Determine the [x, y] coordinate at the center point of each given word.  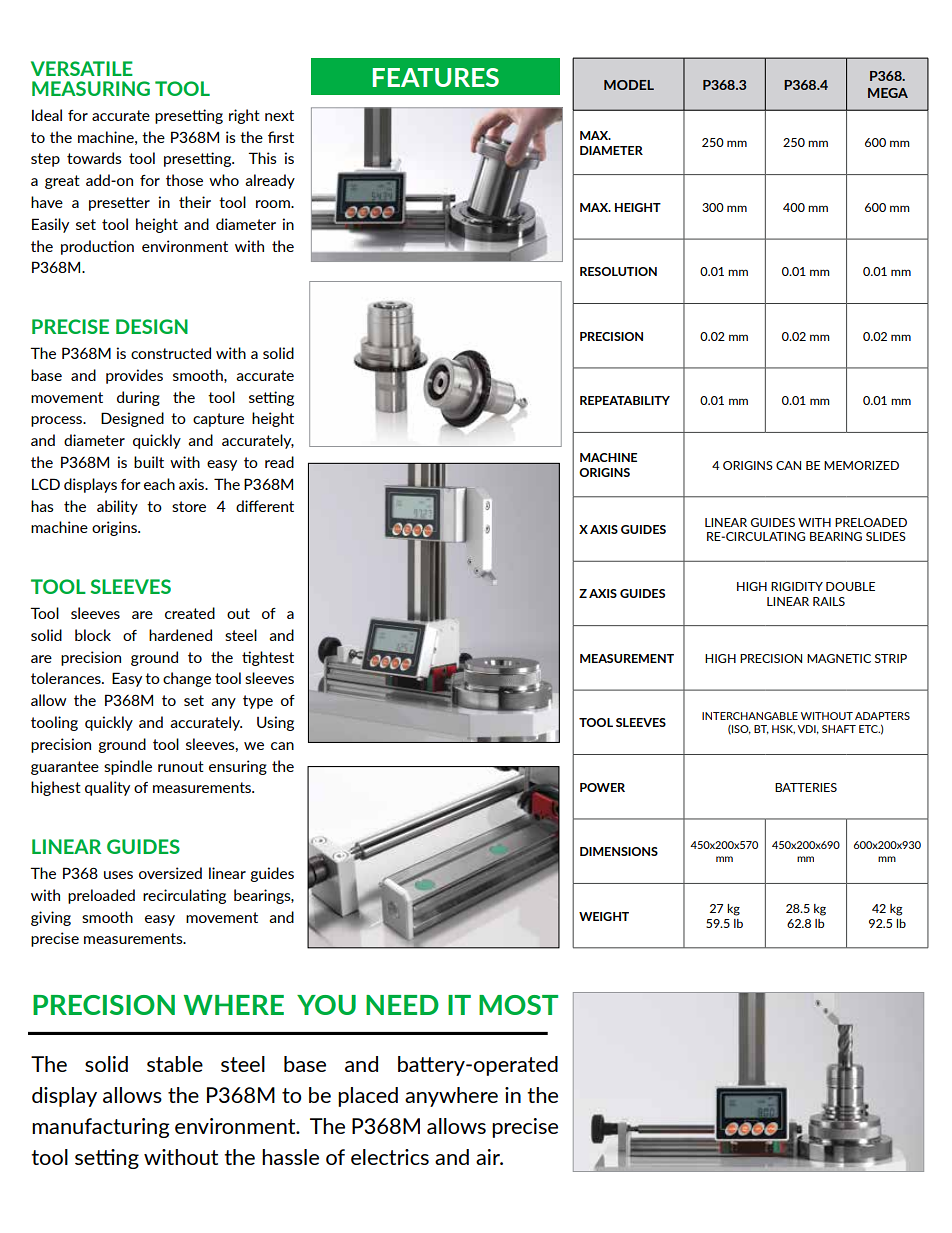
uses [118, 875]
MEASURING [91, 88]
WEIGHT [604, 916]
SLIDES [886, 536]
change [187, 679]
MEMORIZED [861, 465]
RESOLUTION [618, 271]
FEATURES [436, 77]
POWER [602, 787]
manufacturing [101, 1128]
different [265, 506]
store [189, 506]
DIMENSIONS [619, 851]
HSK [783, 729]
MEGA [888, 93]
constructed [171, 353]
